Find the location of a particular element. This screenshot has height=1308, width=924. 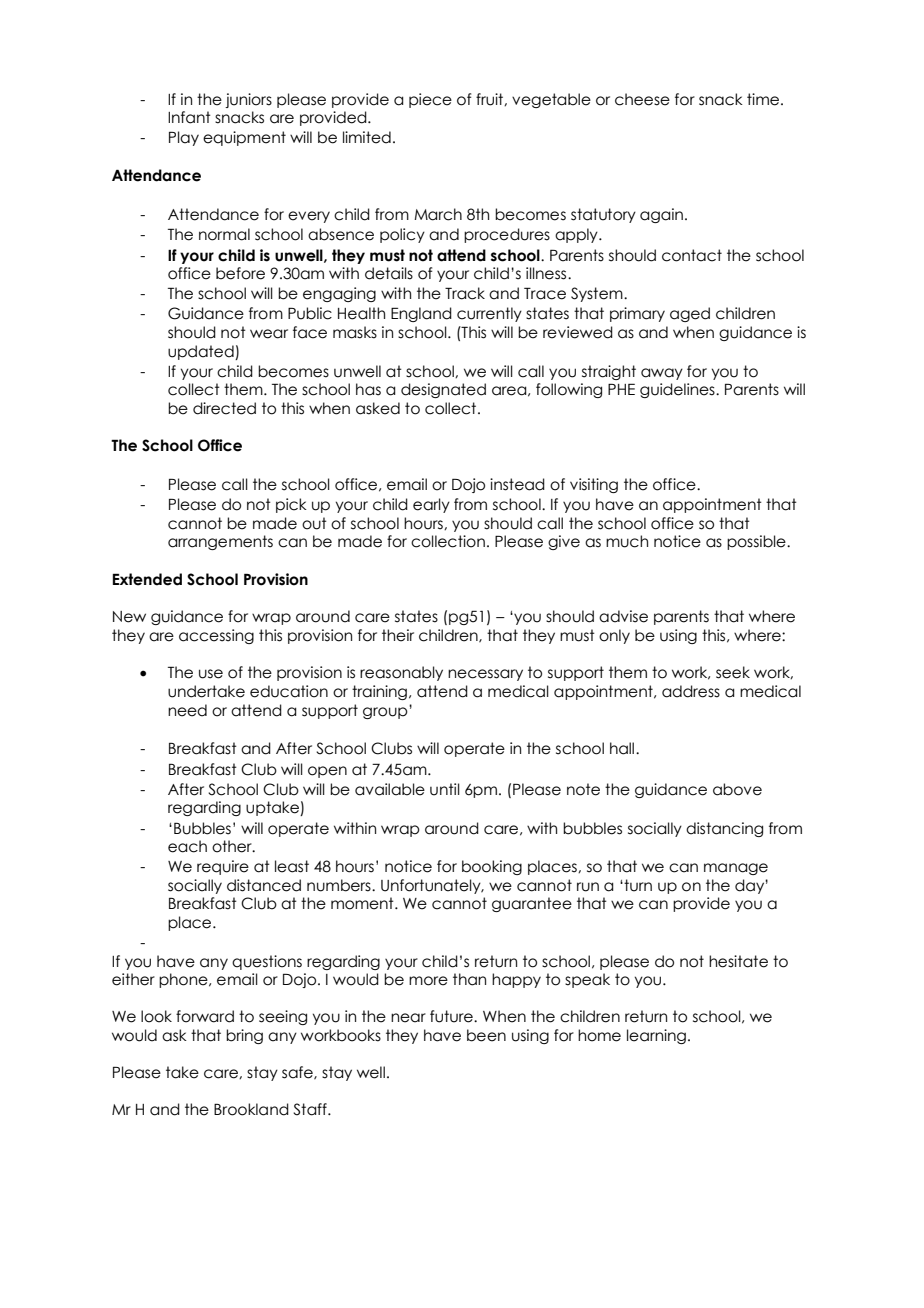

advise is located at coordinates (623, 616).
